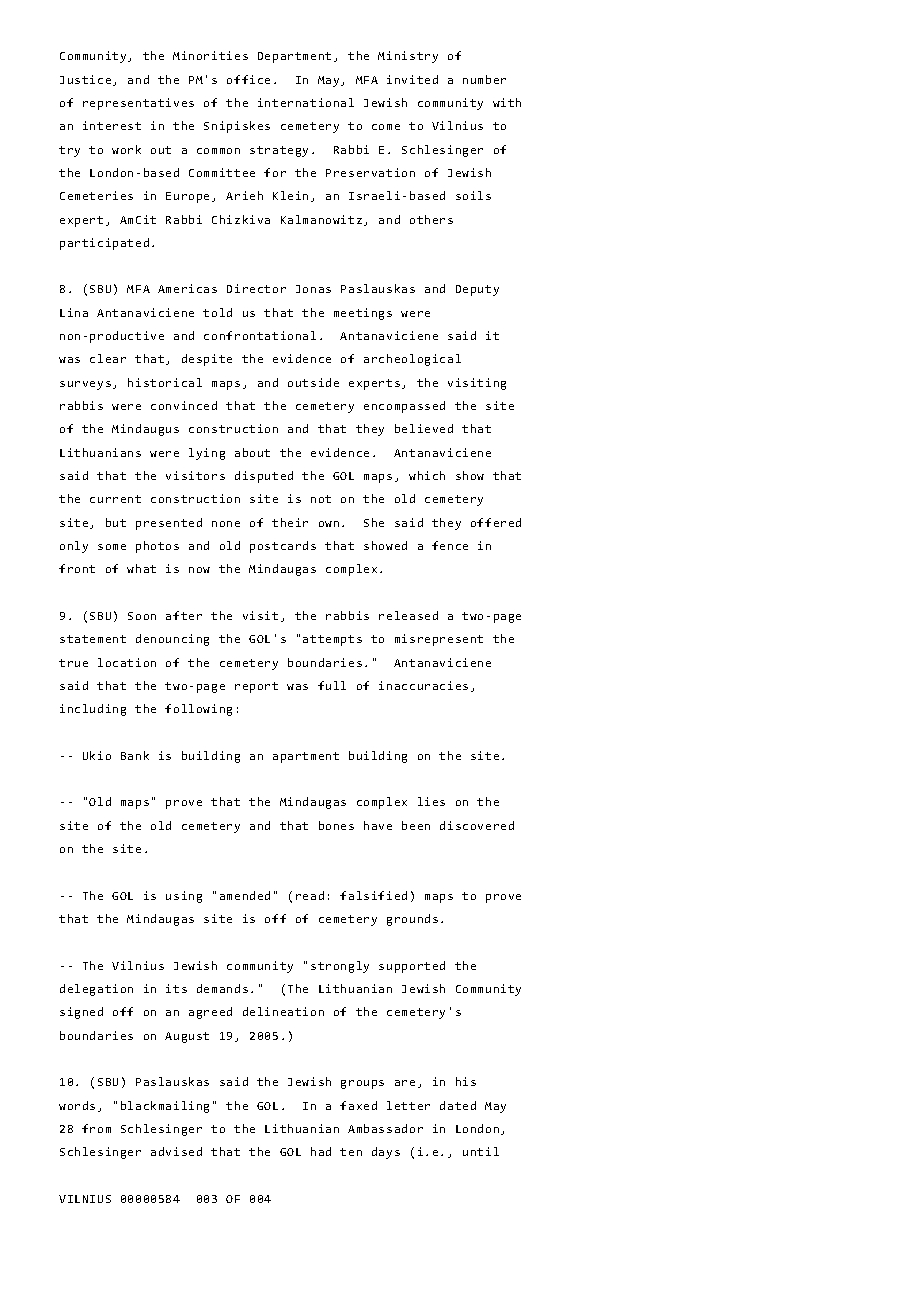 The width and height of the screenshot is (924, 1308). Describe the element at coordinates (439, 640) in the screenshot. I see `misrepresent` at that location.
